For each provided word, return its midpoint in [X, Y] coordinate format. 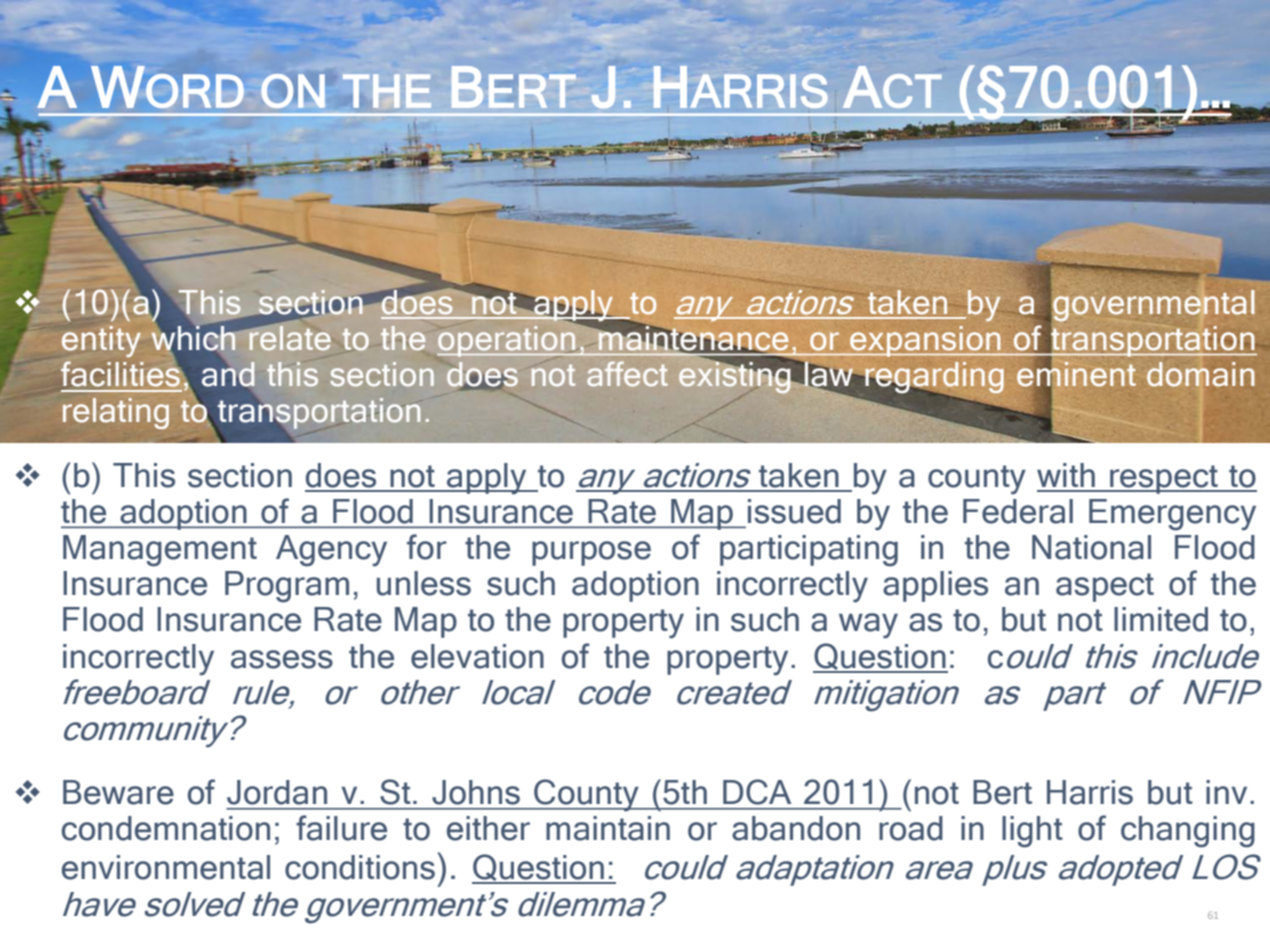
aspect [1105, 587]
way [868, 626]
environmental [166, 867]
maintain [608, 828]
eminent [1076, 374]
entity [101, 341]
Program [287, 587]
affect [627, 374]
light [1032, 832]
